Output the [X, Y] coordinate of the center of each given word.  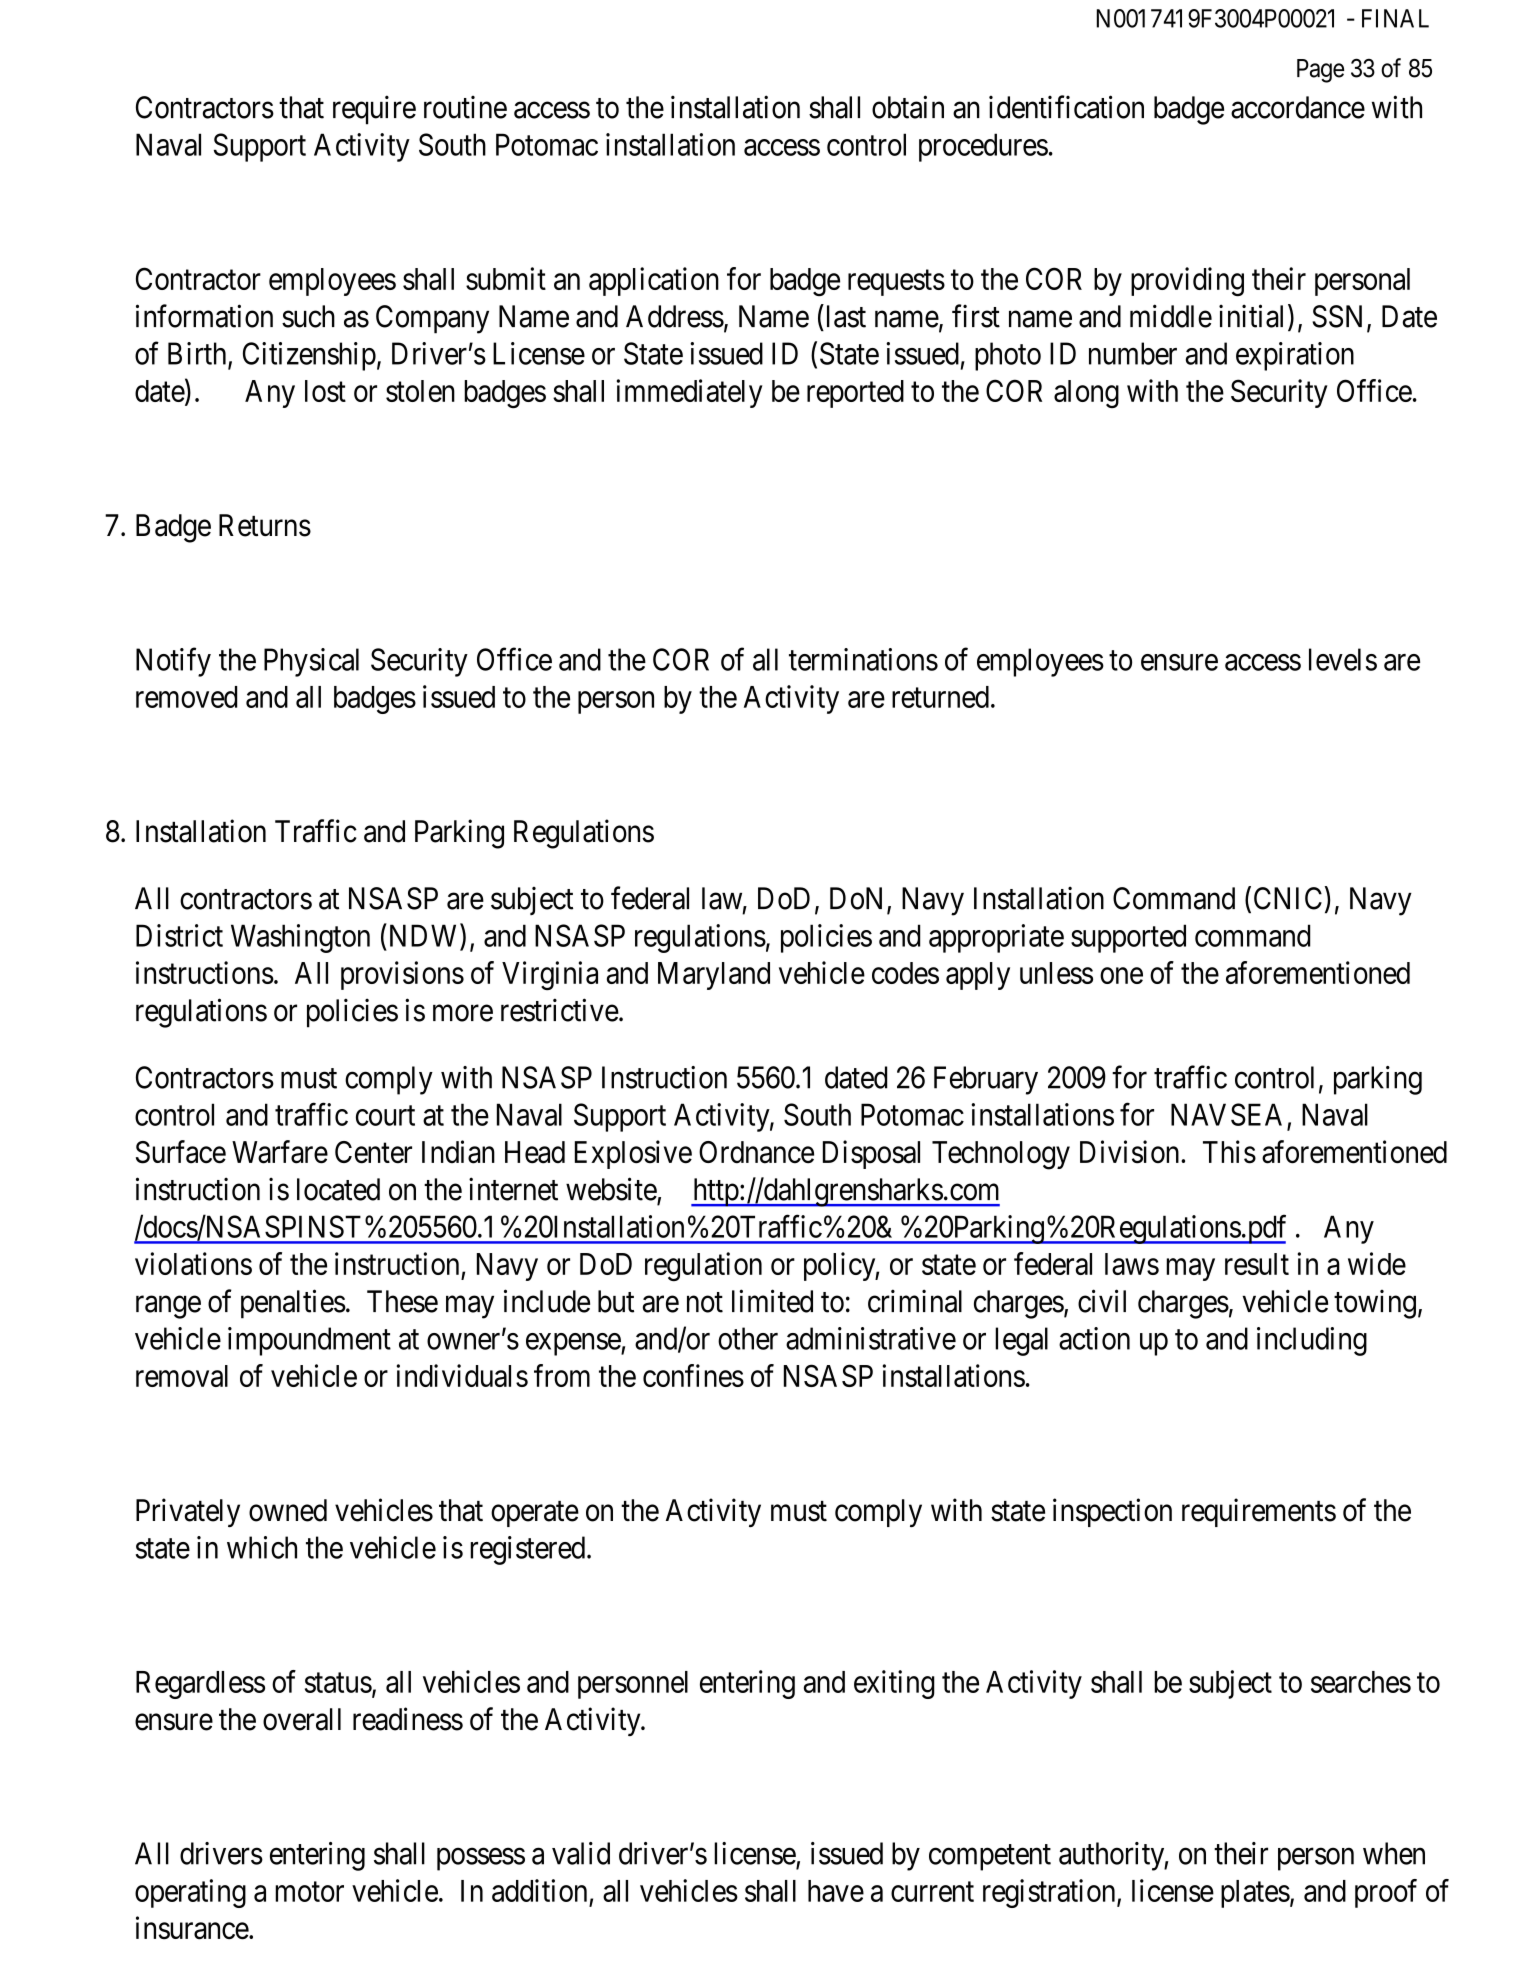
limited [772, 1301]
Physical [311, 662]
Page [1320, 71]
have [836, 1891]
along [1086, 394]
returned [940, 697]
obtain [908, 107]
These [402, 1301]
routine [465, 107]
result [1257, 1264]
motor [309, 1892]
